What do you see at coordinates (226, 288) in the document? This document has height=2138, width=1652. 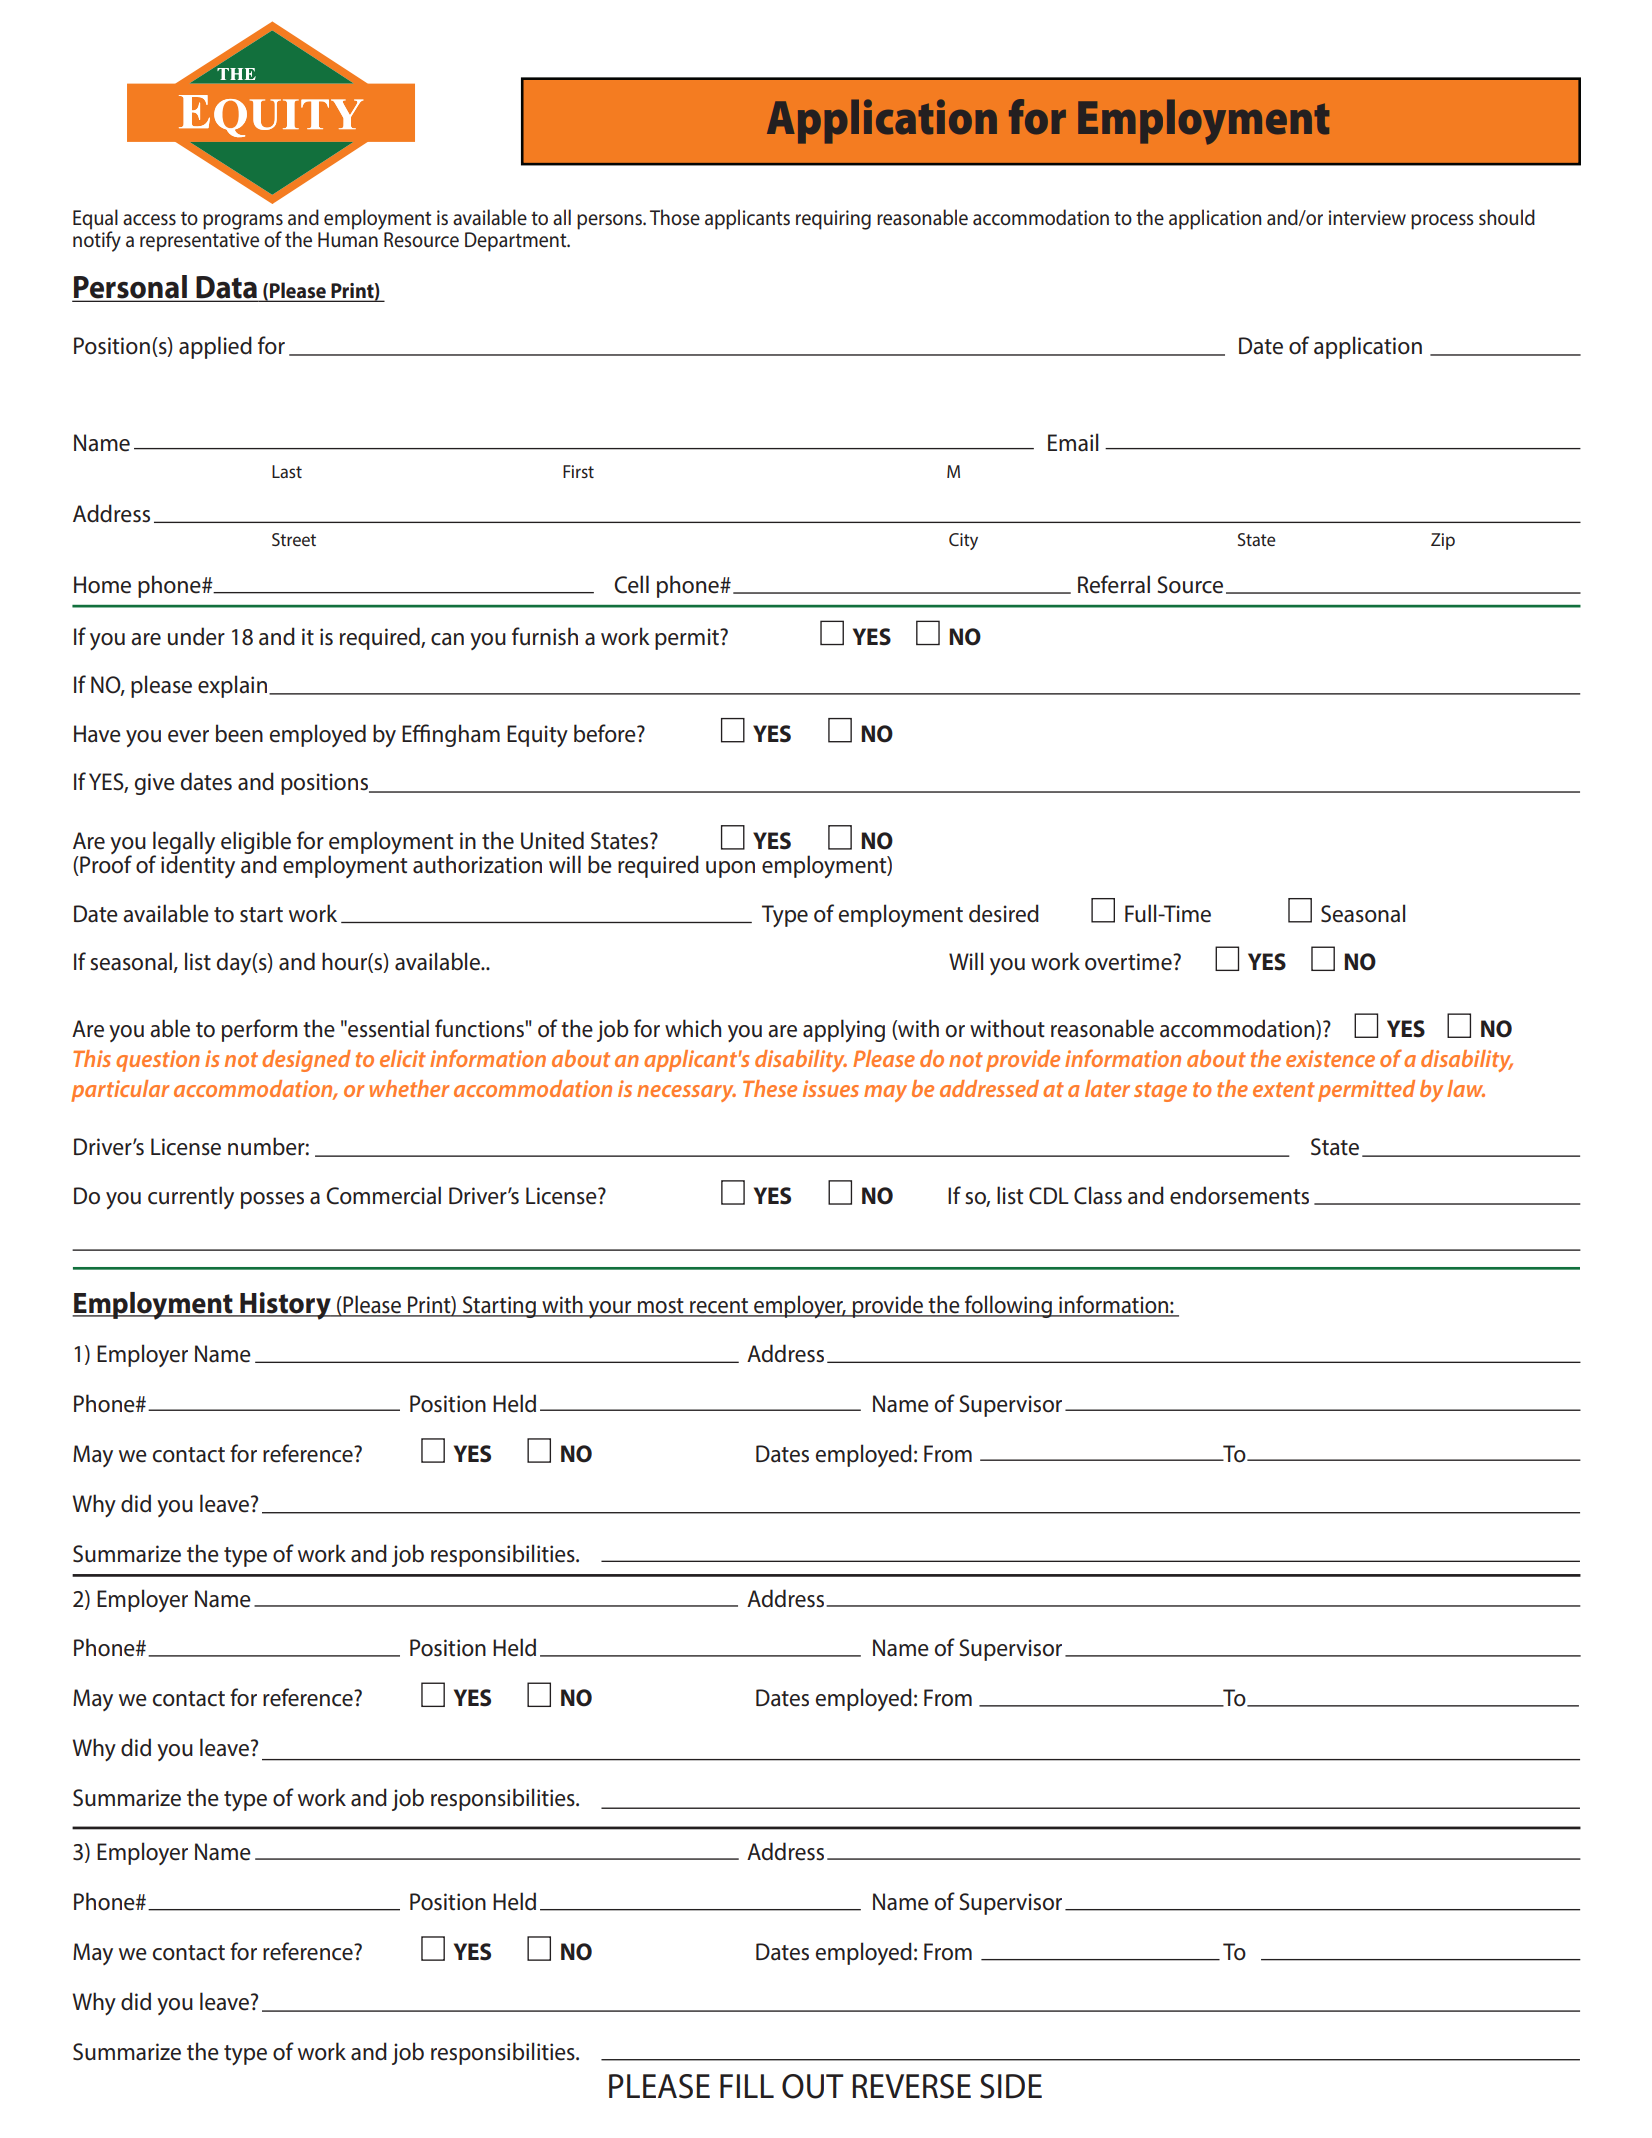 I see `Data` at bounding box center [226, 288].
